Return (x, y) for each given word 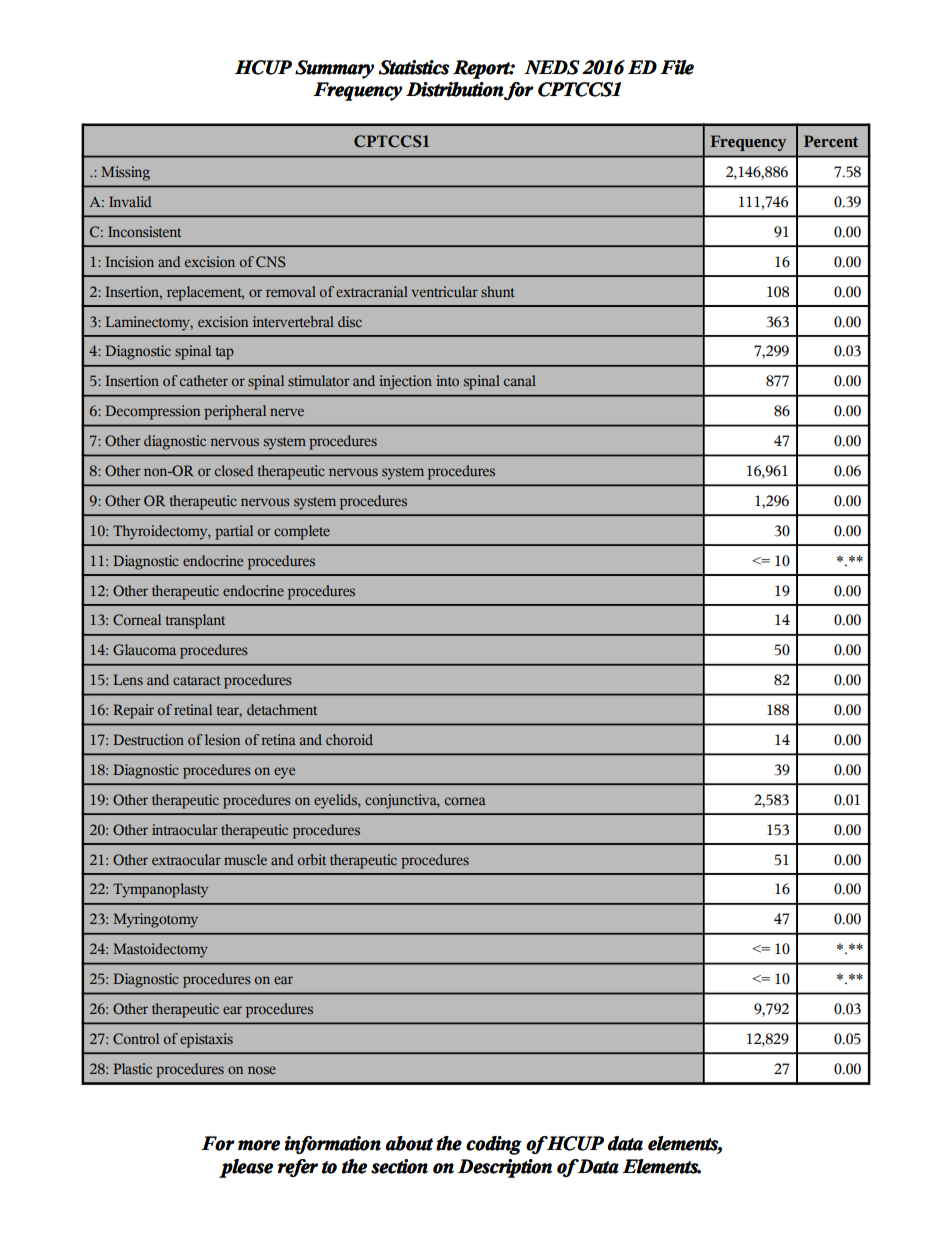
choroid (349, 739)
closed (234, 470)
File (677, 67)
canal (520, 380)
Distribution (455, 89)
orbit (312, 859)
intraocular (185, 829)
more (259, 1145)
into (447, 380)
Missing (125, 173)
